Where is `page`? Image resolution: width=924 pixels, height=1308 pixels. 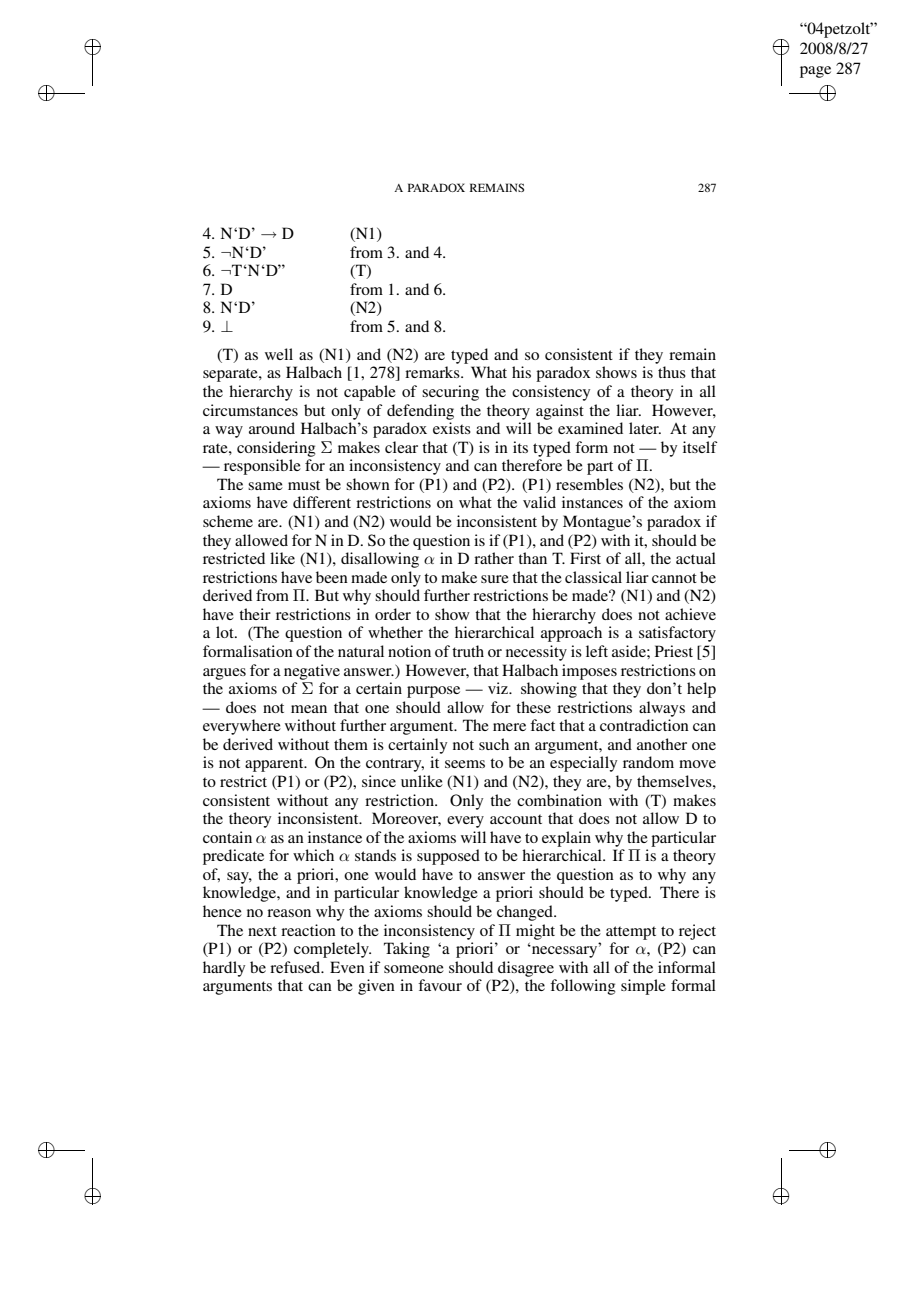
page is located at coordinates (815, 72).
